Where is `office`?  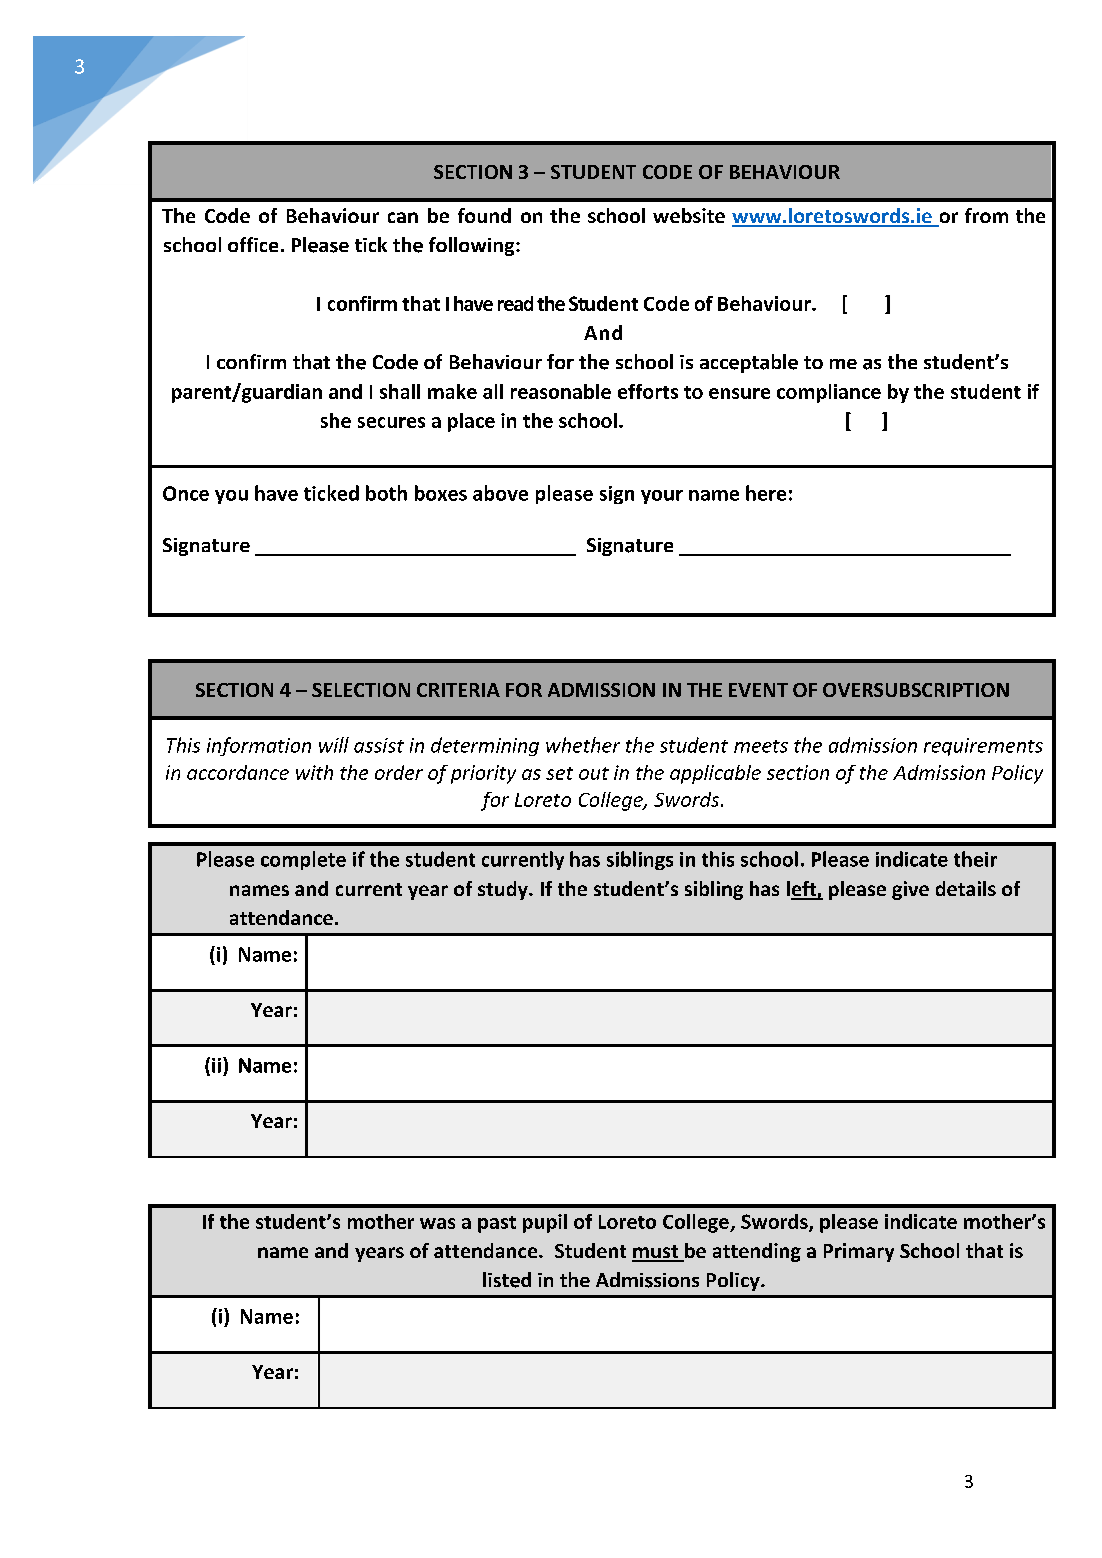
office is located at coordinates (253, 244).
